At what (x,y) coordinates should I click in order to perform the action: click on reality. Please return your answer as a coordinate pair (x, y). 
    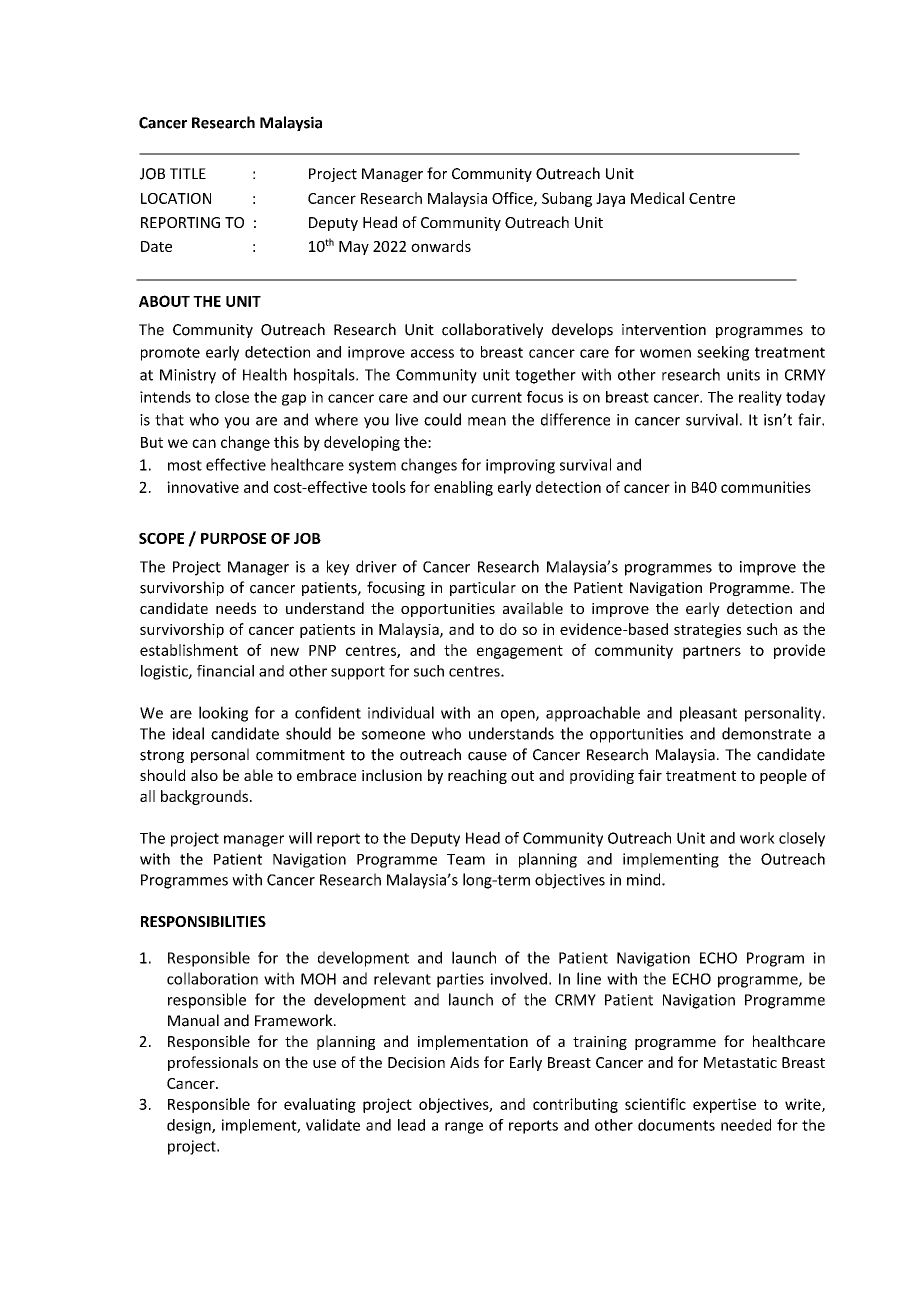
    Looking at the image, I should click on (760, 398).
